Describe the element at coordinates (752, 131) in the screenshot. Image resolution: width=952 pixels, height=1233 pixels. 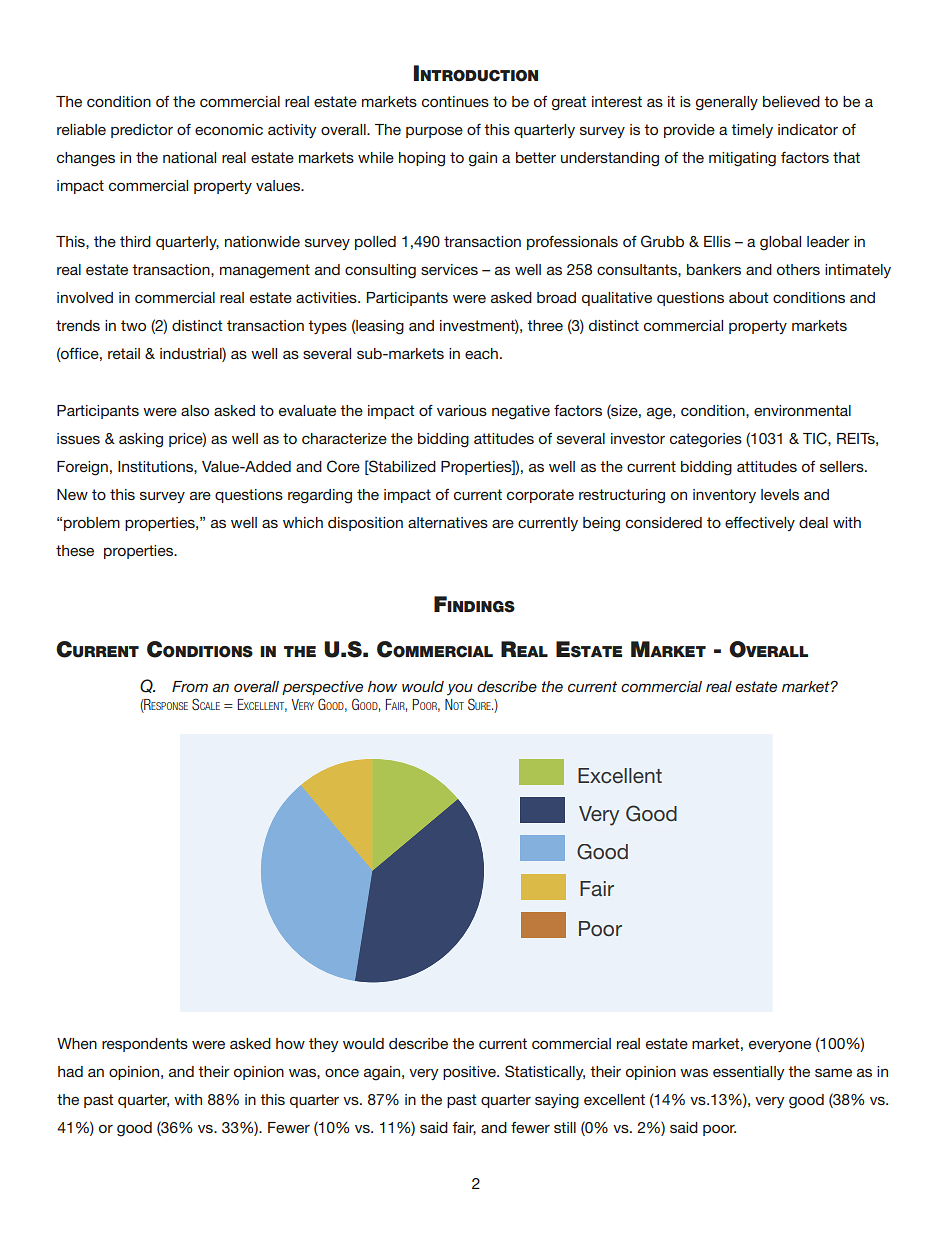
I see `timely` at that location.
